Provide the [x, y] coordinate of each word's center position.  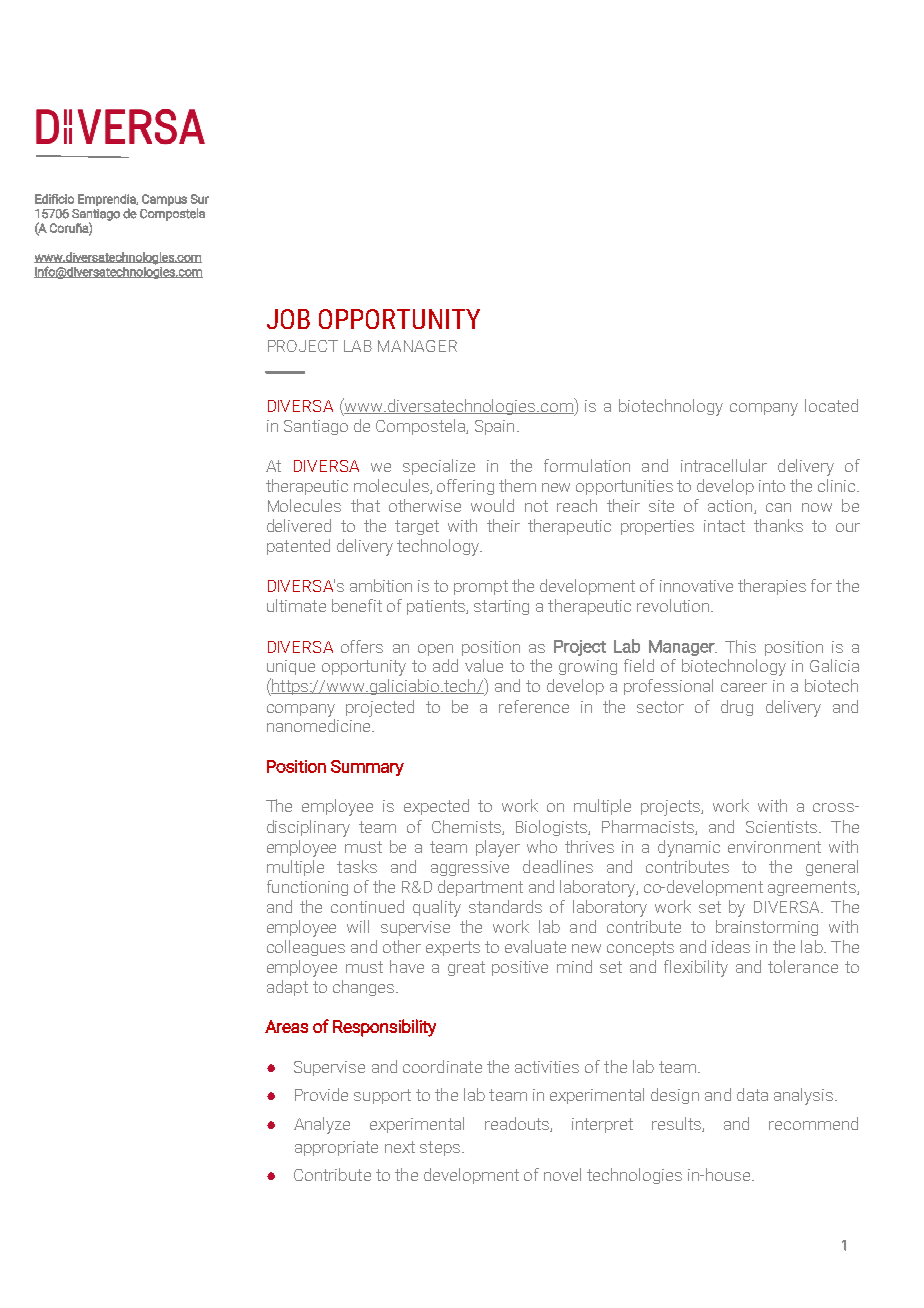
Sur [200, 199]
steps [440, 1148]
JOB [288, 319]
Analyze [322, 1125]
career [744, 687]
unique [291, 667]
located [831, 405]
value [484, 665]
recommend [813, 1123]
